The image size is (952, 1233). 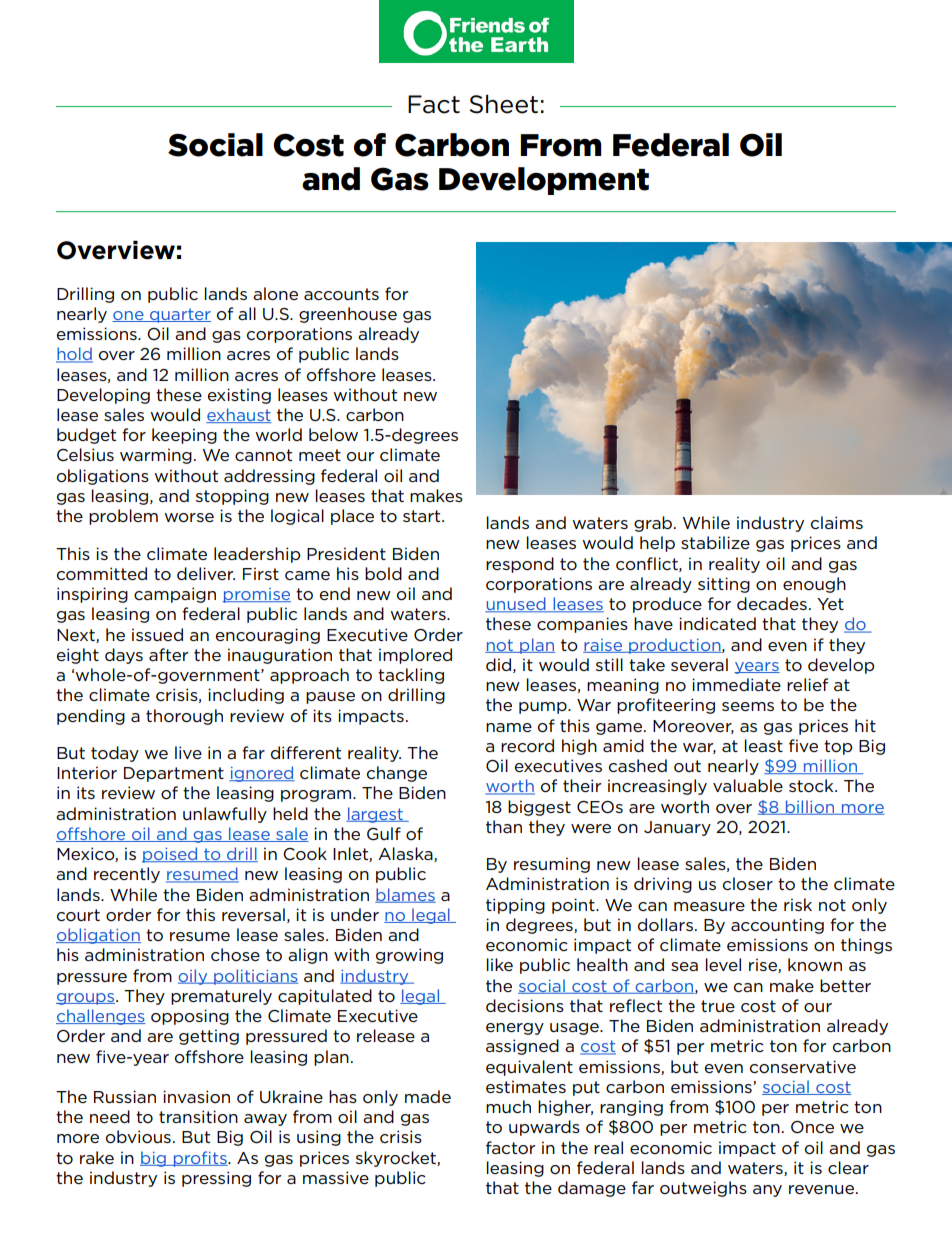 What do you see at coordinates (772, 603) in the screenshot?
I see `decades` at bounding box center [772, 603].
